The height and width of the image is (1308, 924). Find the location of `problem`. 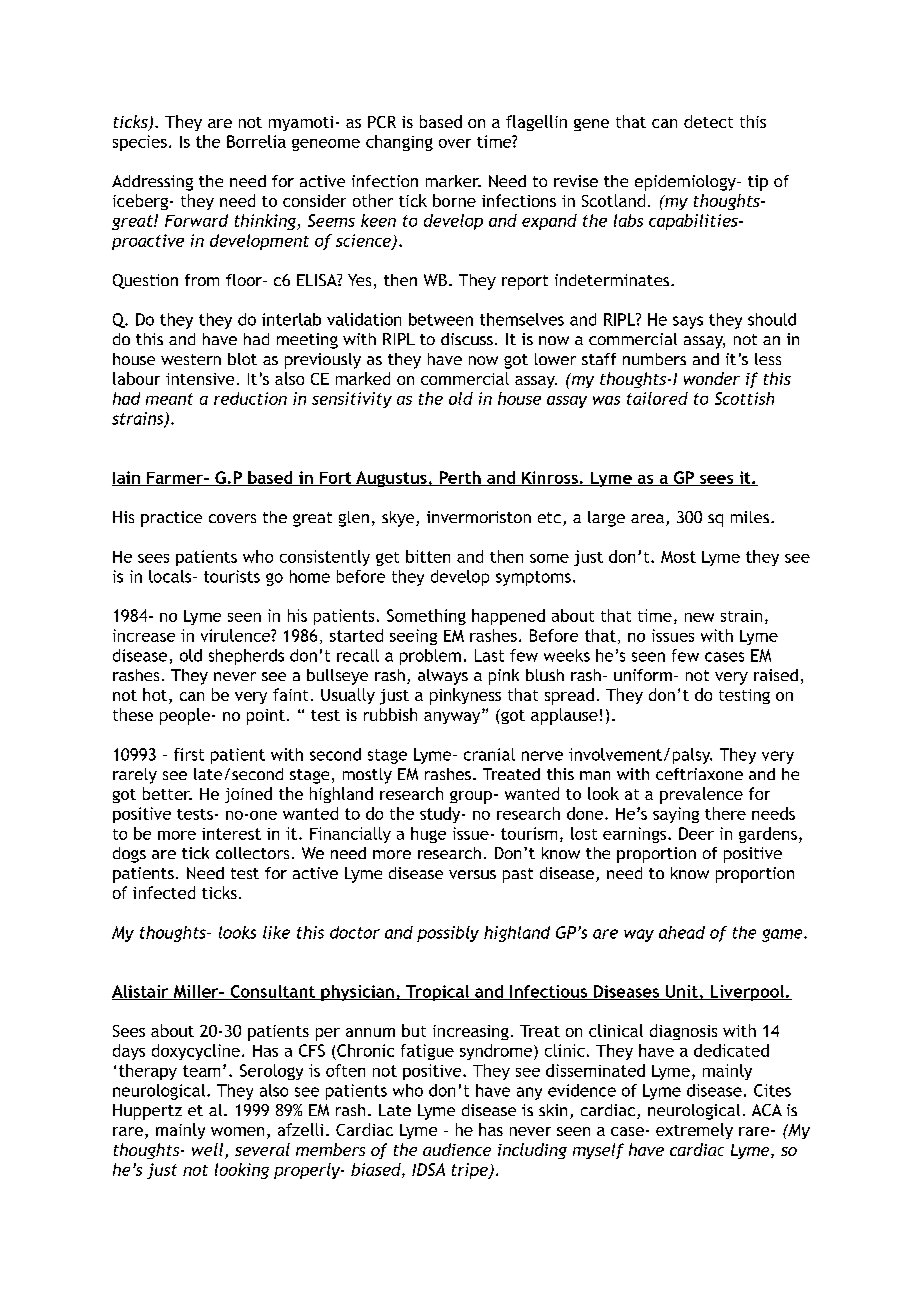

problem is located at coordinates (430, 657).
